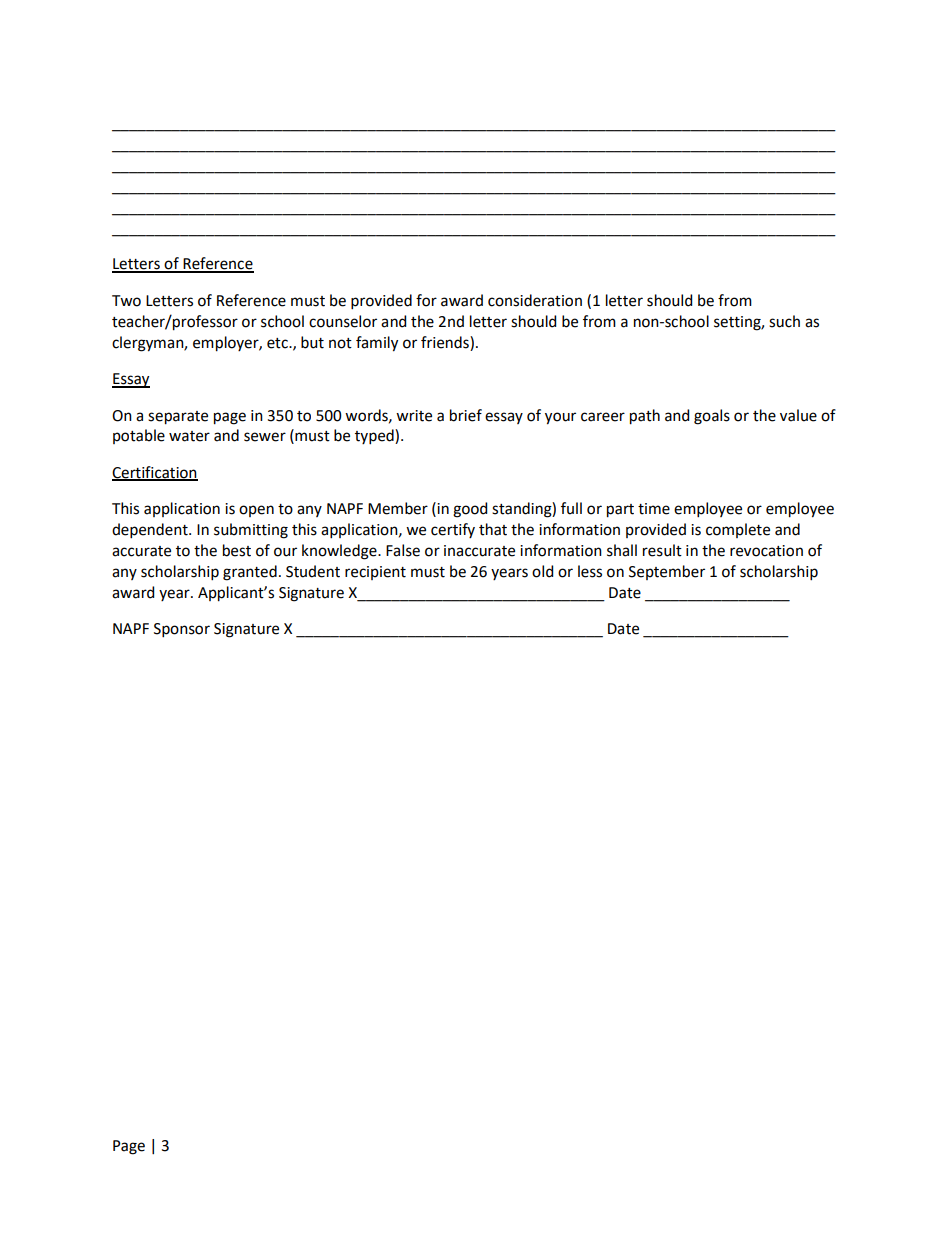 This page has width=952, height=1233. What do you see at coordinates (466, 415) in the page?
I see `brief` at bounding box center [466, 415].
